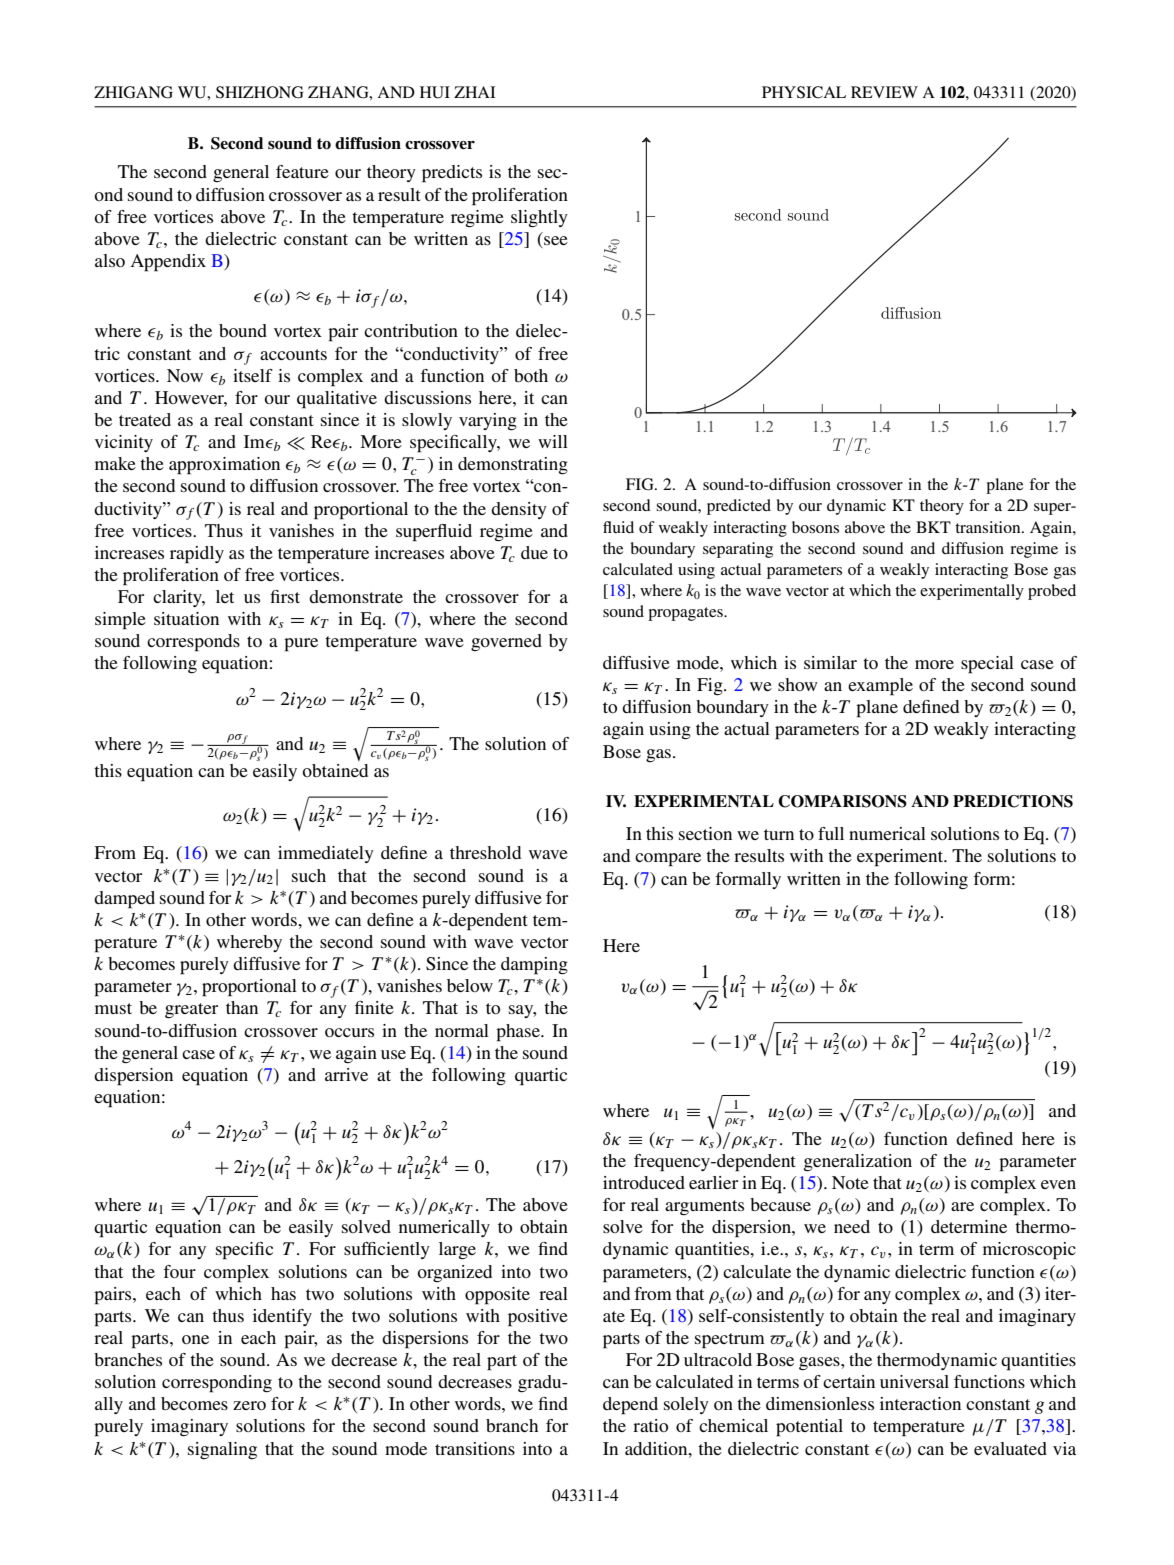 The height and width of the screenshot is (1565, 1174). Describe the element at coordinates (920, 1403) in the screenshot. I see `interaction` at that location.
